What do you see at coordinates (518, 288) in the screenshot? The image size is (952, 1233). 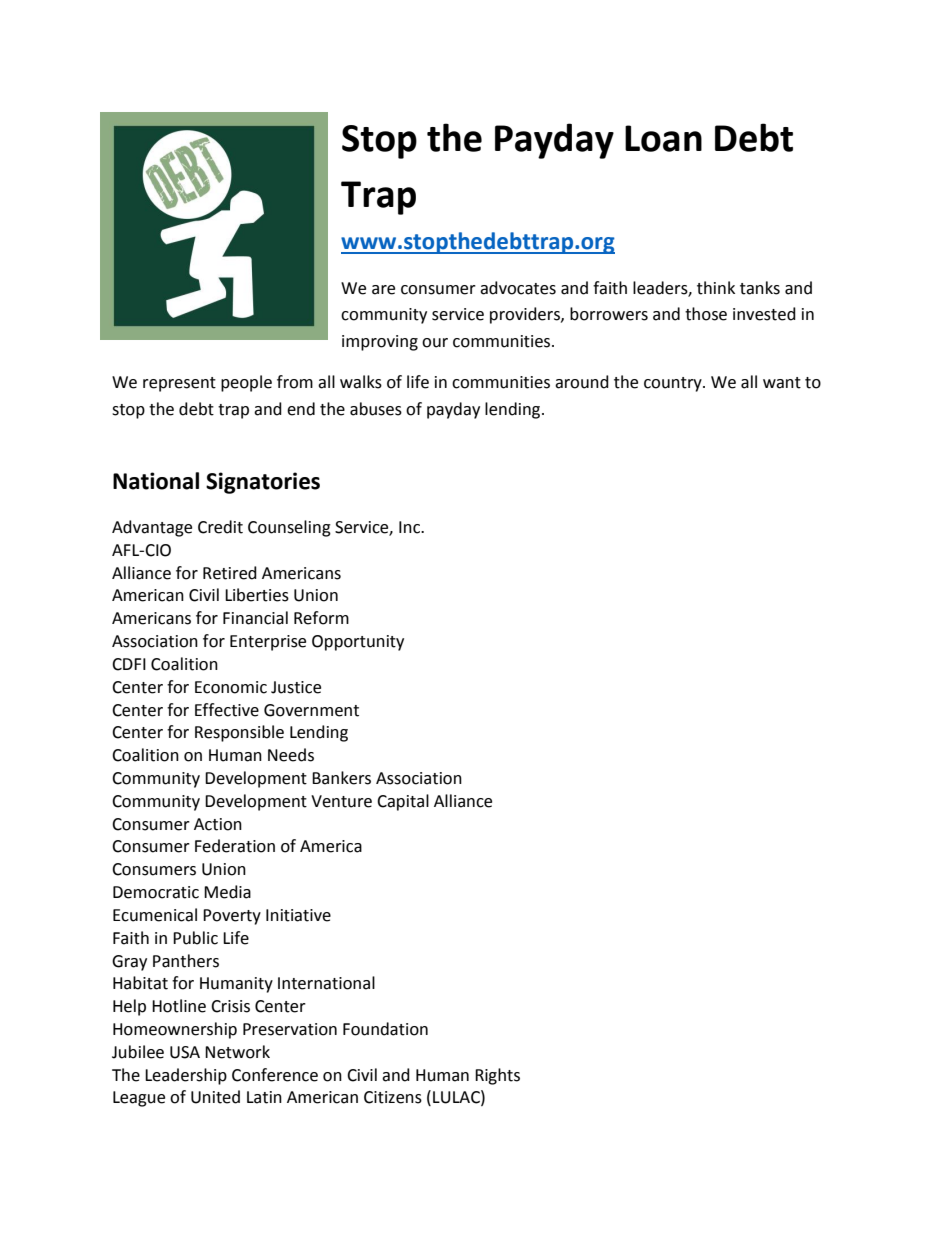 I see `advocates` at bounding box center [518, 288].
